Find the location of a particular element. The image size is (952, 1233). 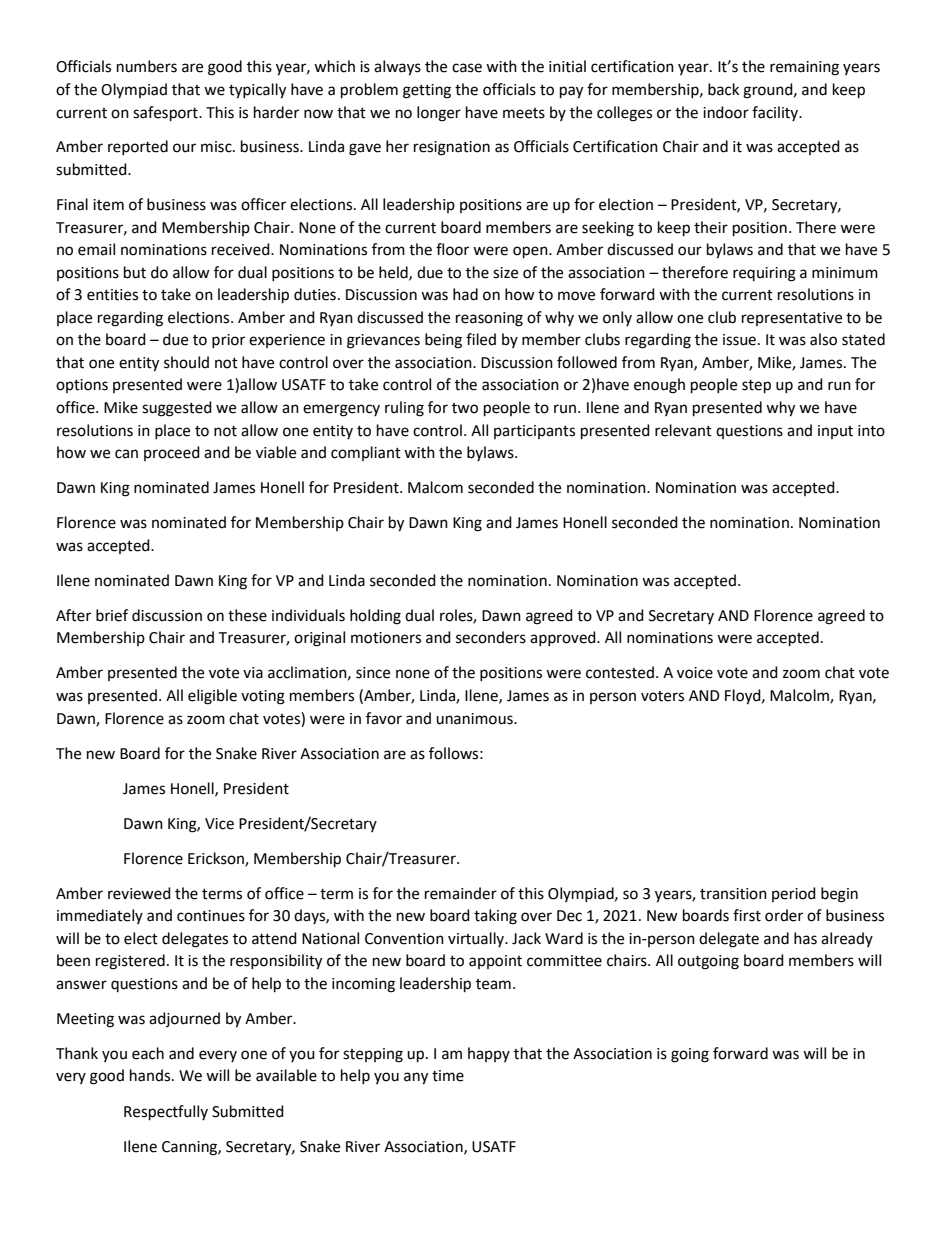

two is located at coordinates (465, 408).
